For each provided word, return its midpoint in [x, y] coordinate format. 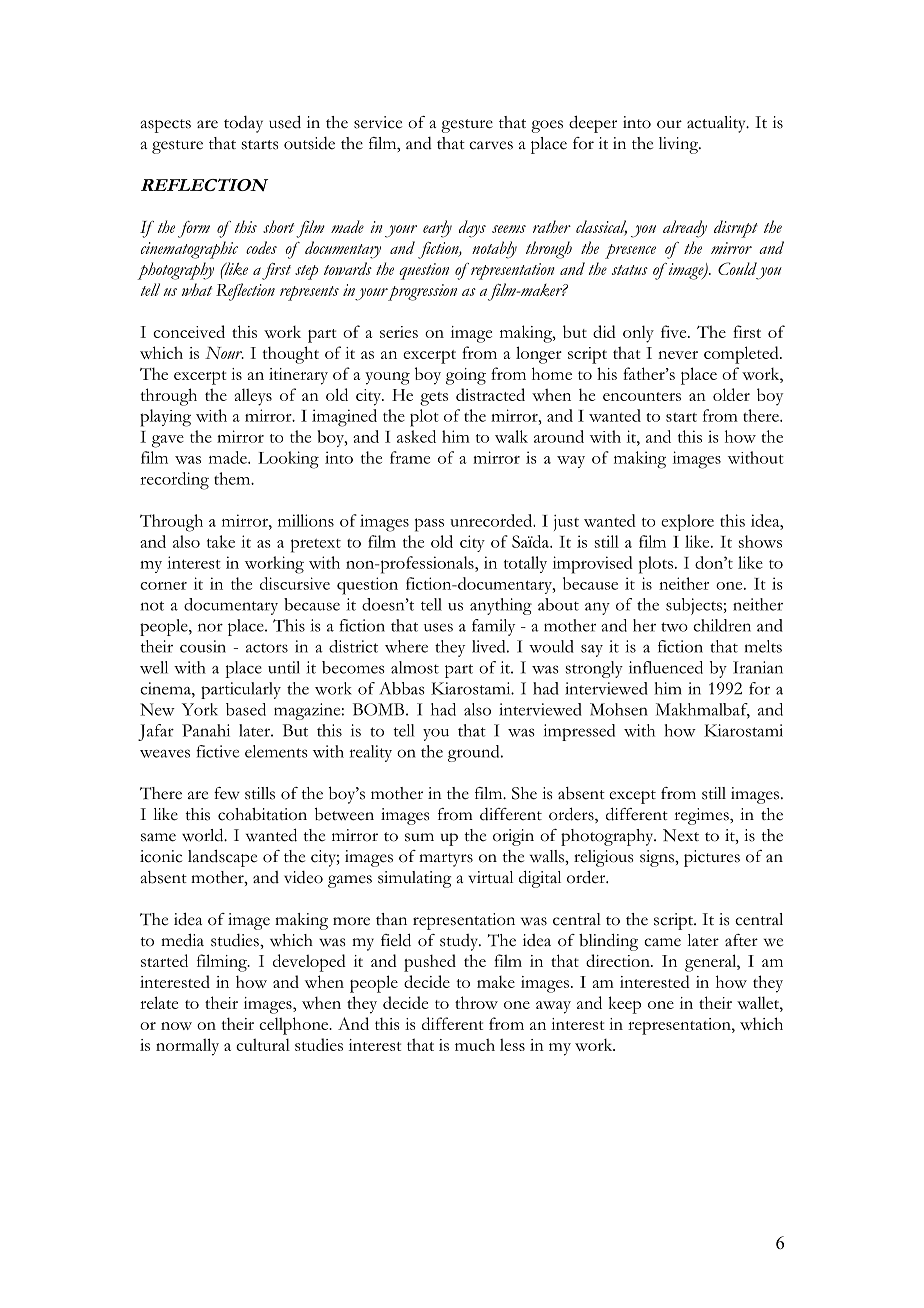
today [243, 124]
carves [491, 145]
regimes [702, 816]
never [678, 355]
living [679, 145]
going [466, 376]
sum [419, 837]
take [221, 541]
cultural [263, 1044]
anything [501, 606]
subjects [694, 606]
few [227, 793]
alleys [253, 397]
